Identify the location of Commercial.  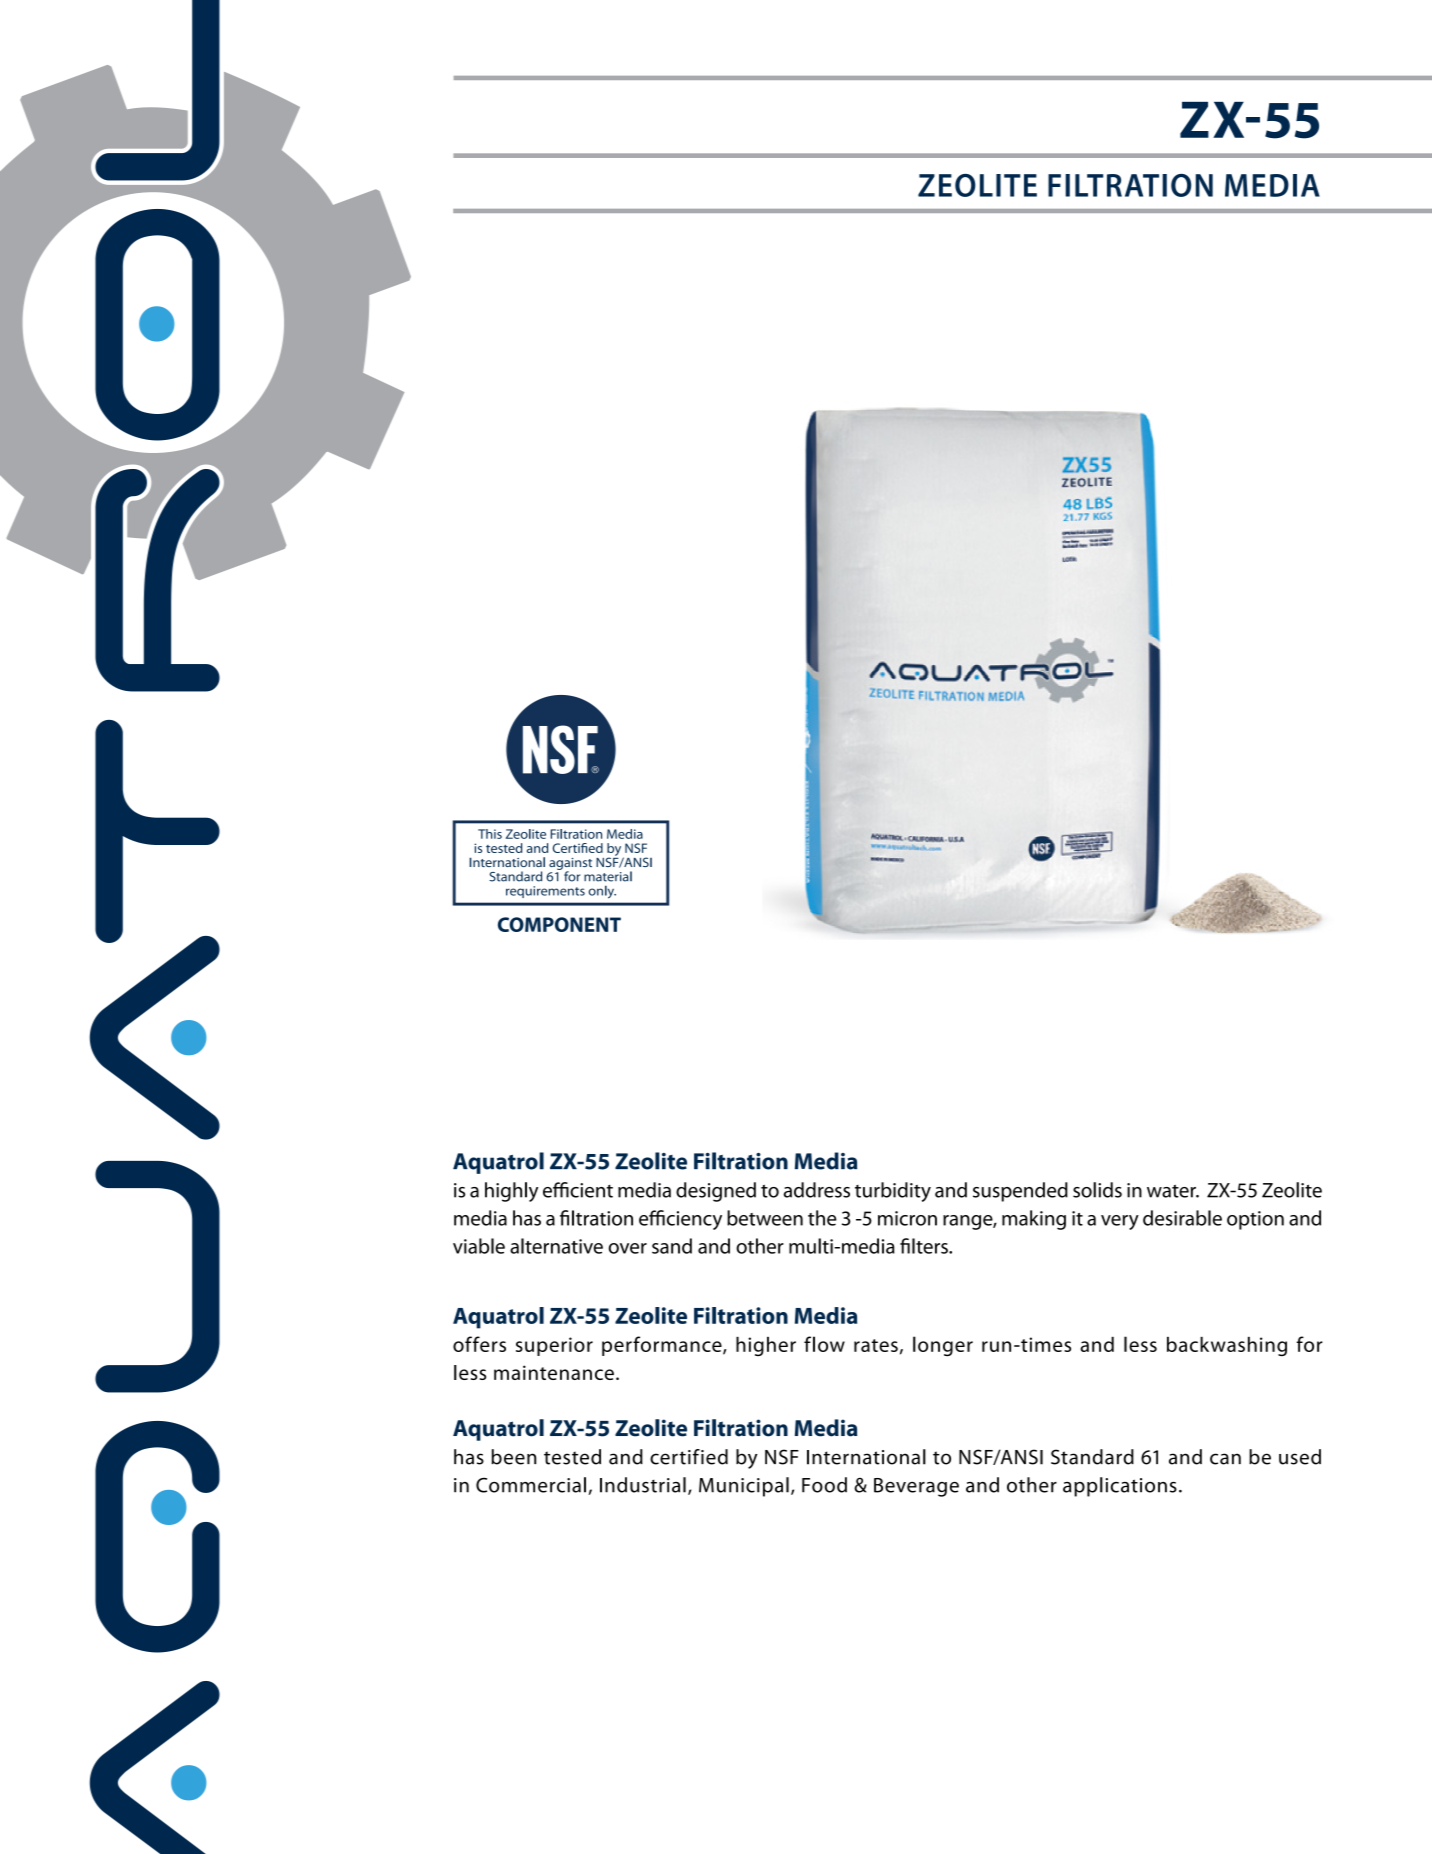
(531, 1485).
